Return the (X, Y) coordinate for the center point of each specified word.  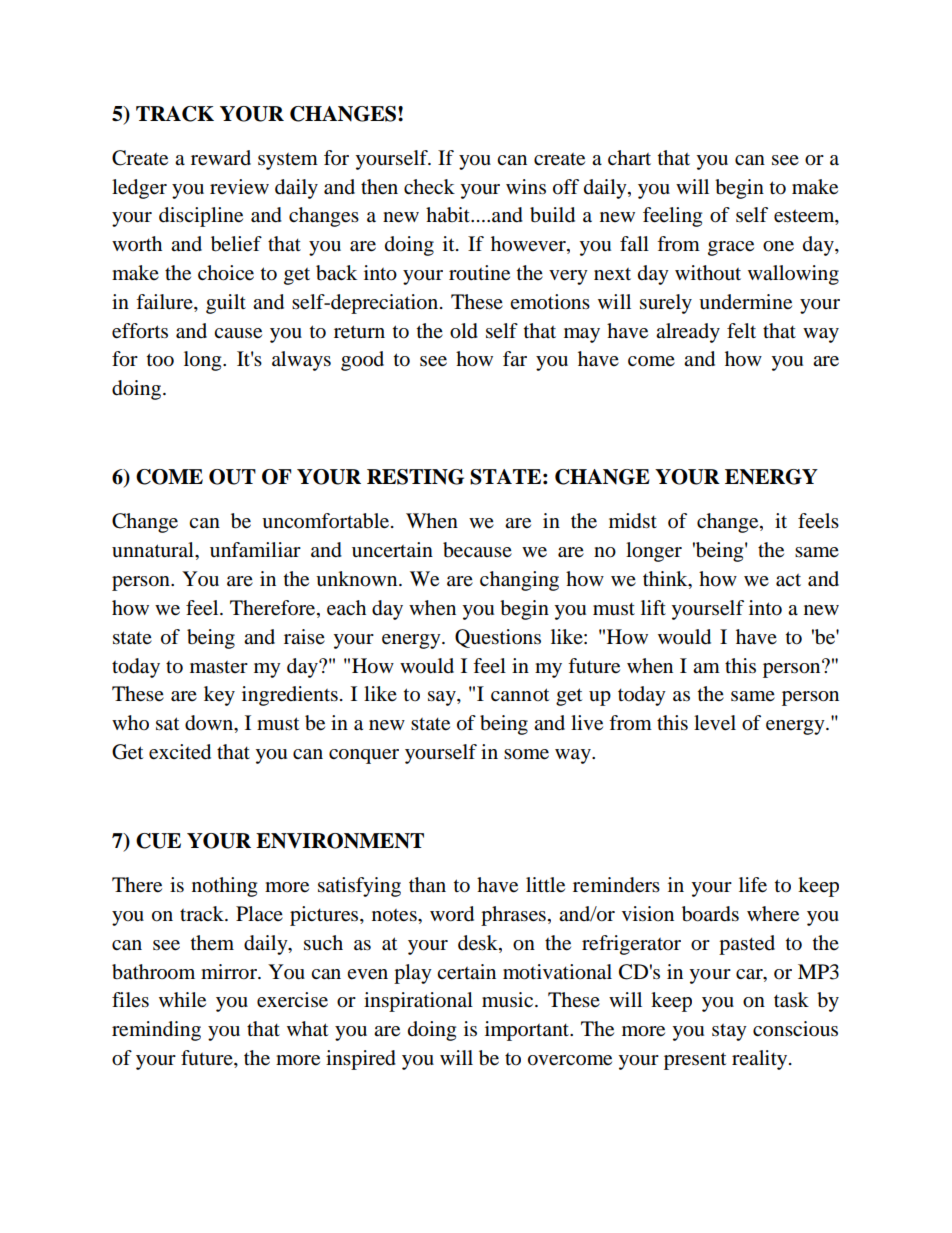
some (526, 754)
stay (729, 1032)
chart (629, 157)
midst (633, 521)
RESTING (415, 477)
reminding (156, 1031)
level (715, 723)
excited (180, 752)
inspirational (418, 1002)
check (429, 186)
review (239, 187)
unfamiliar (255, 550)
